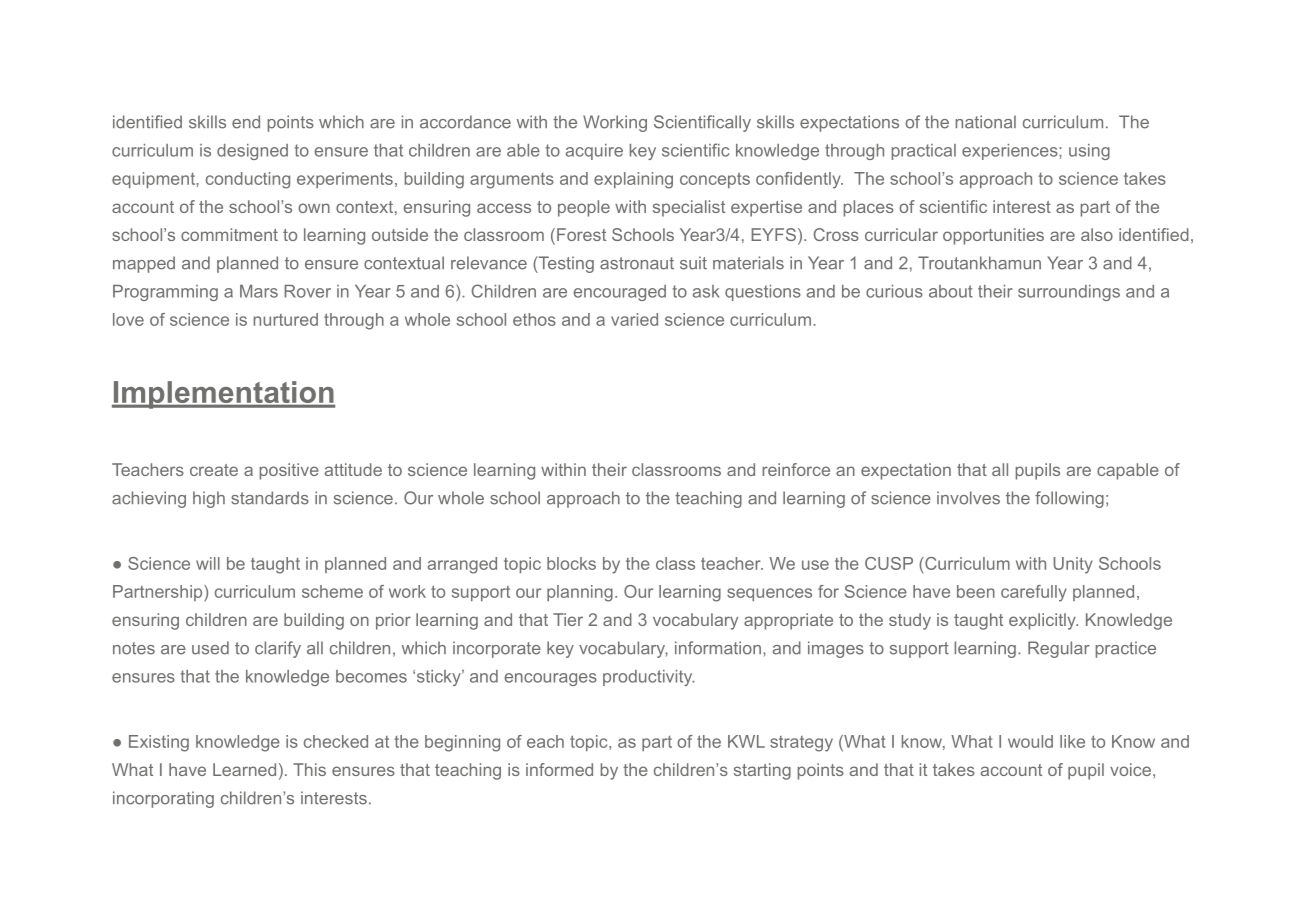  I want to click on experiences, so click(1011, 152).
